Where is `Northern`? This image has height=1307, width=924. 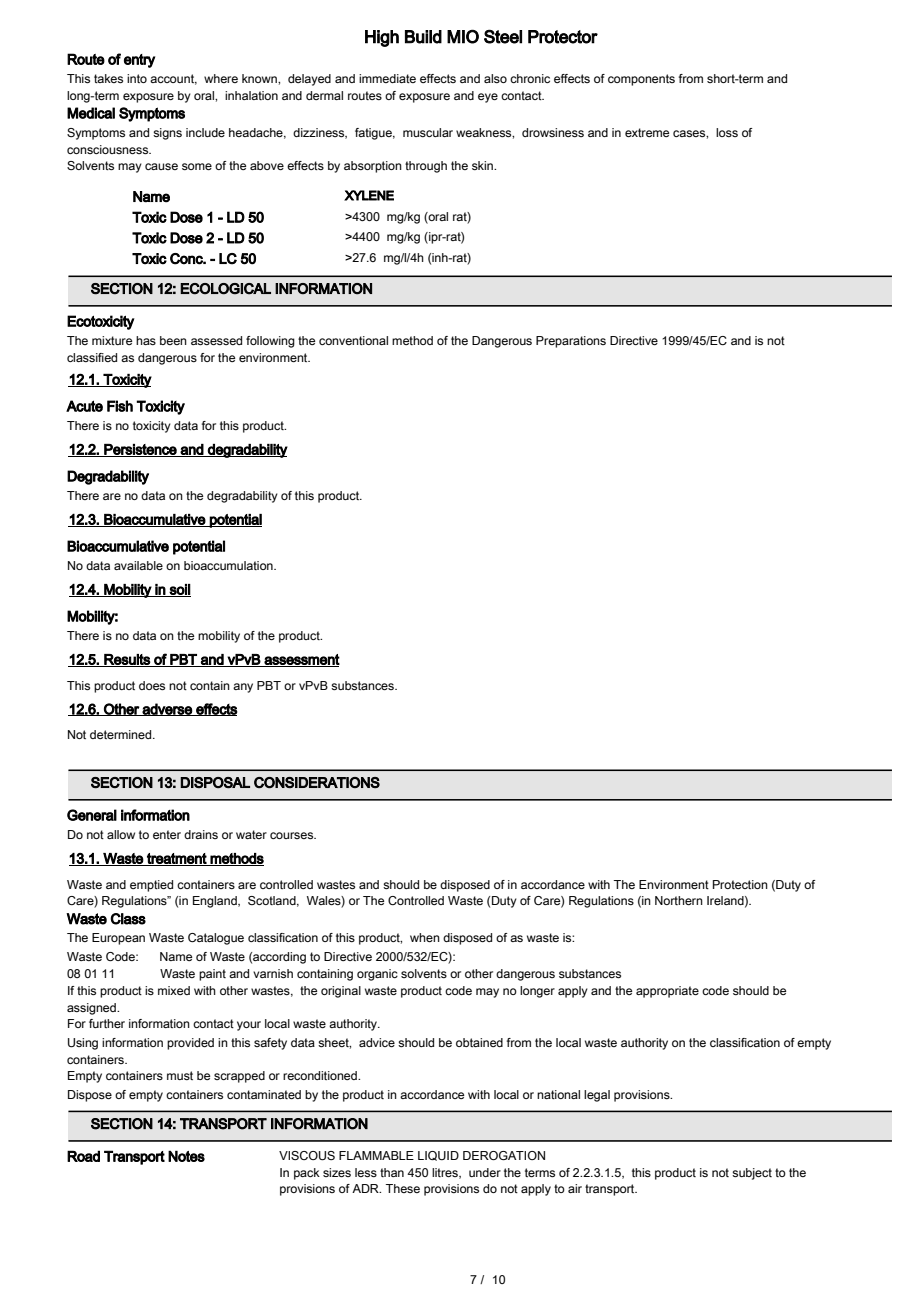
Northern is located at coordinates (679, 900).
